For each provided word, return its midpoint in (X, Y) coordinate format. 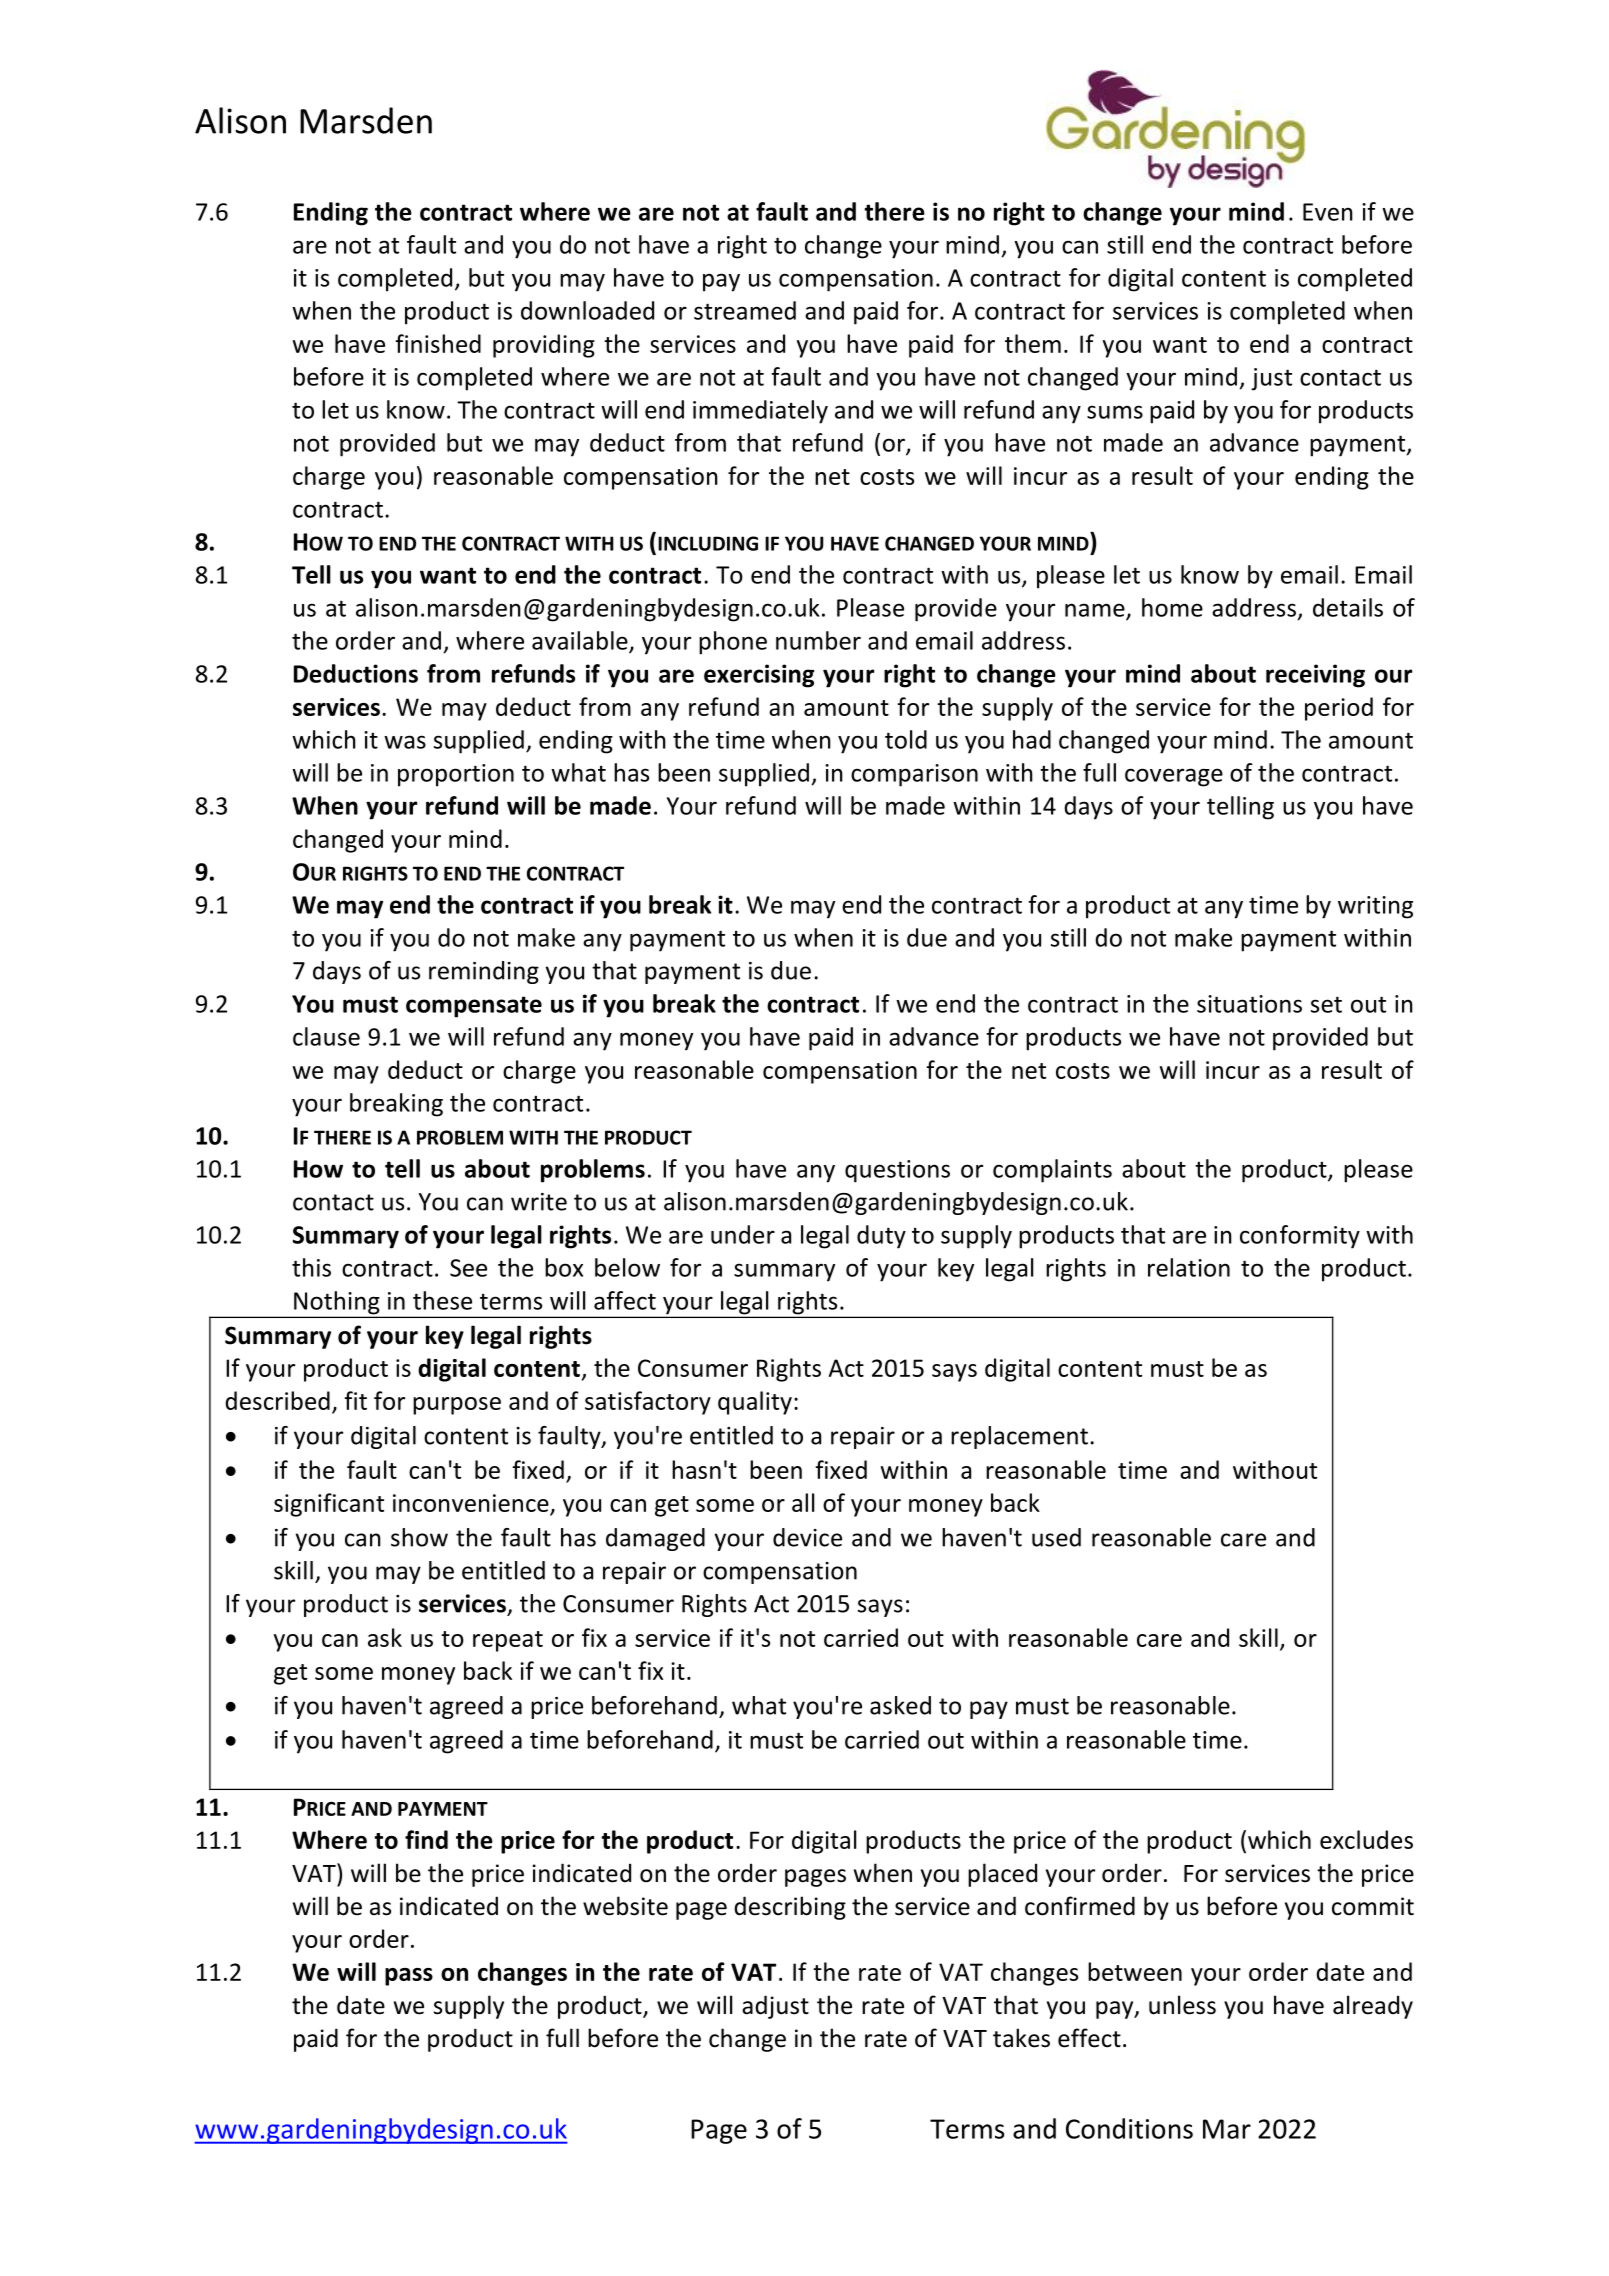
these (442, 1300)
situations (1249, 1004)
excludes (1366, 1839)
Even (1328, 212)
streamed (745, 310)
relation (1189, 1267)
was (405, 742)
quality (755, 1403)
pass (409, 1977)
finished (438, 343)
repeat (508, 1641)
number (818, 640)
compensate (474, 1007)
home (1172, 607)
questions (897, 1171)
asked (900, 1705)
